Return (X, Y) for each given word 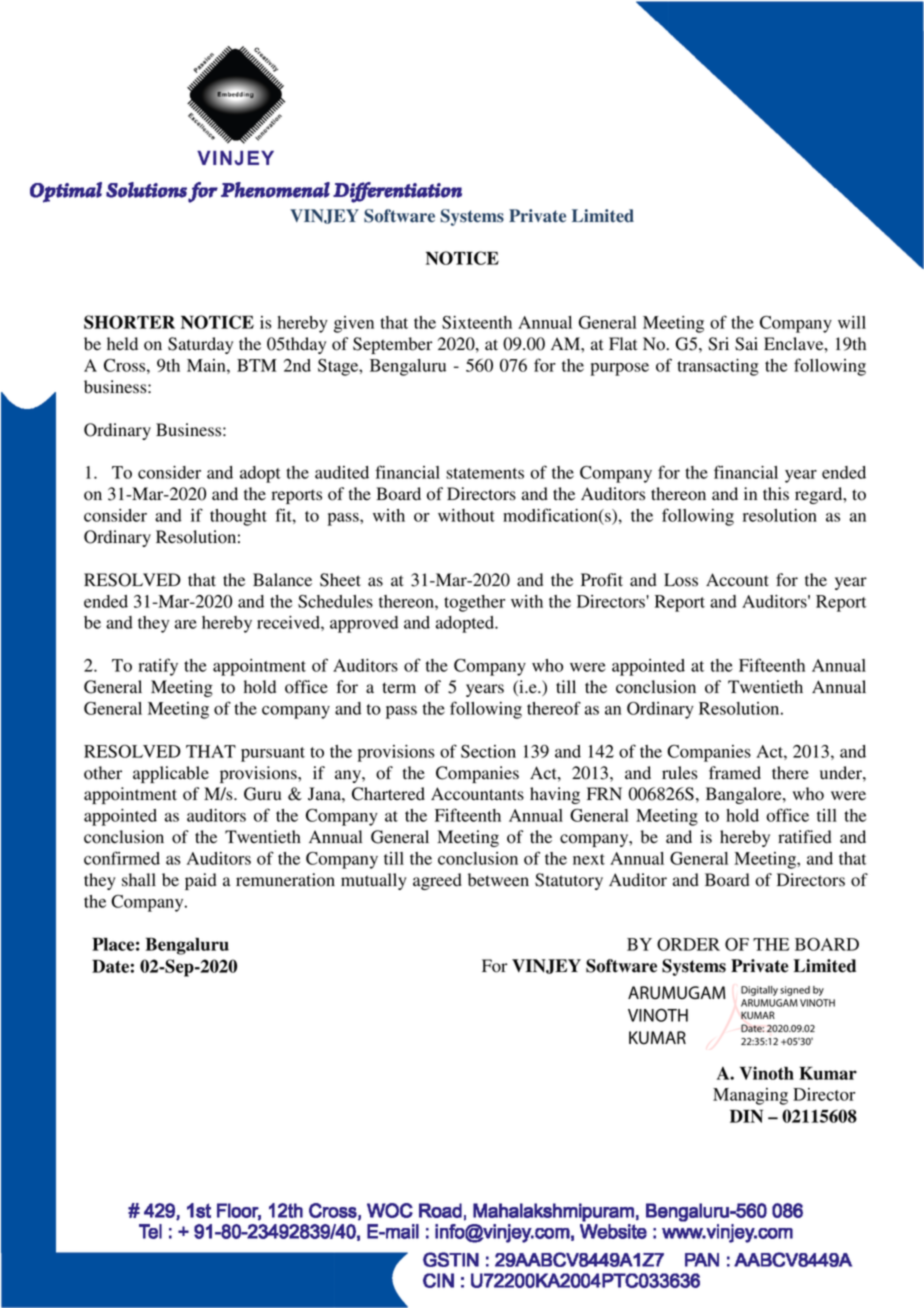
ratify (158, 667)
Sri (718, 344)
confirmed (122, 858)
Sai (746, 344)
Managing (750, 1096)
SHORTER (129, 322)
